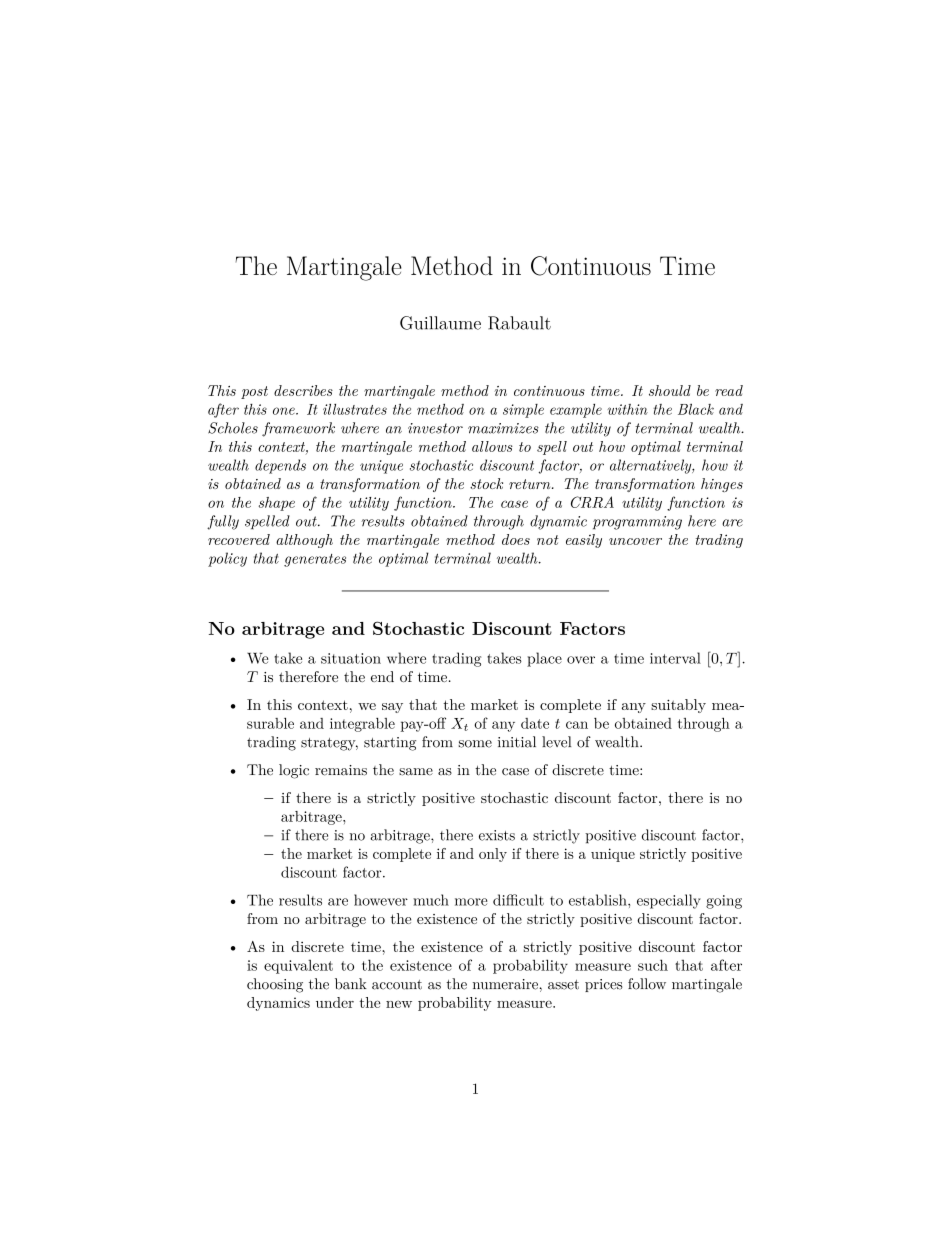 The height and width of the document is (1233, 952). Describe the element at coordinates (351, 658) in the document. I see `situation` at that location.
